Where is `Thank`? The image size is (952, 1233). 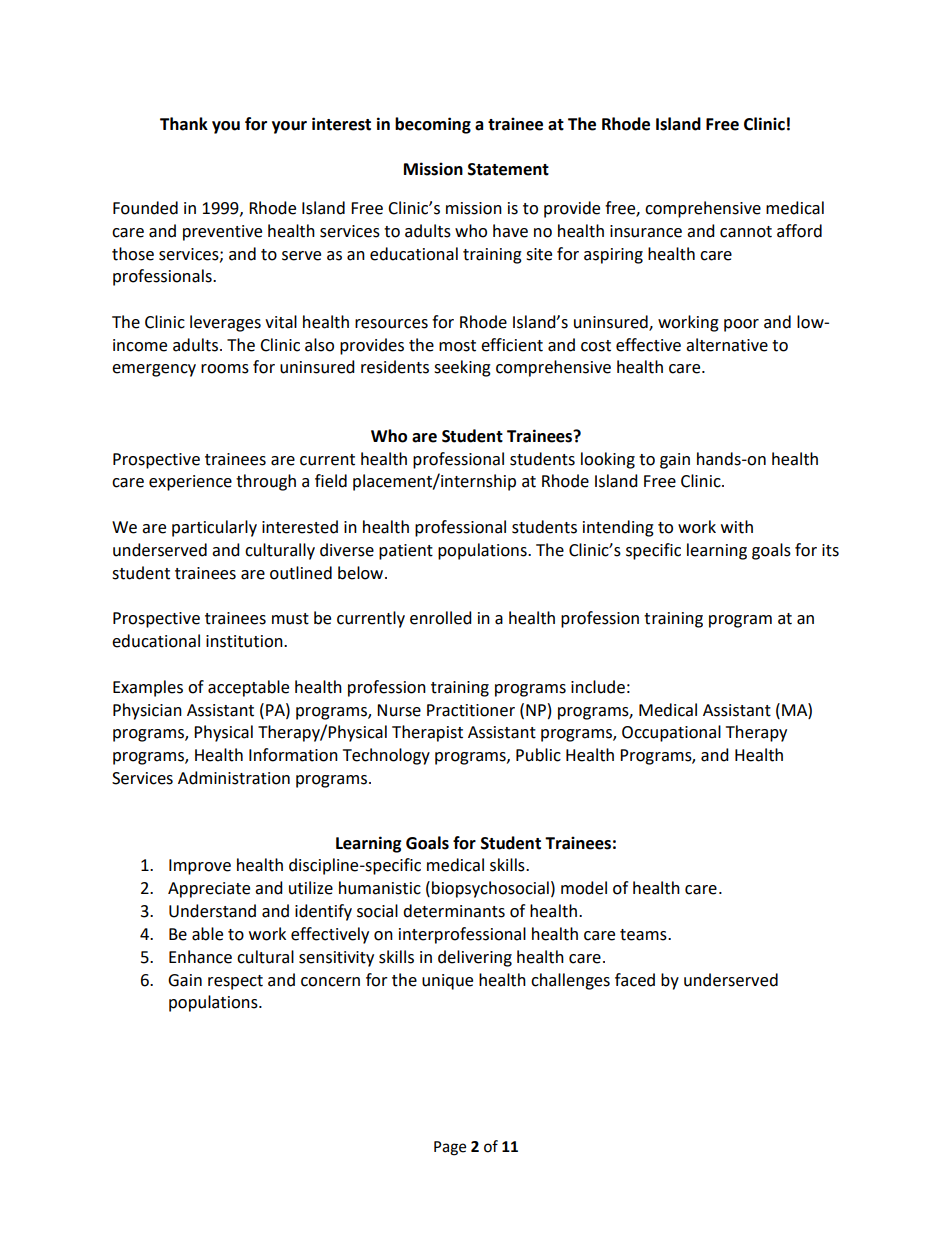 Thank is located at coordinates (184, 124).
